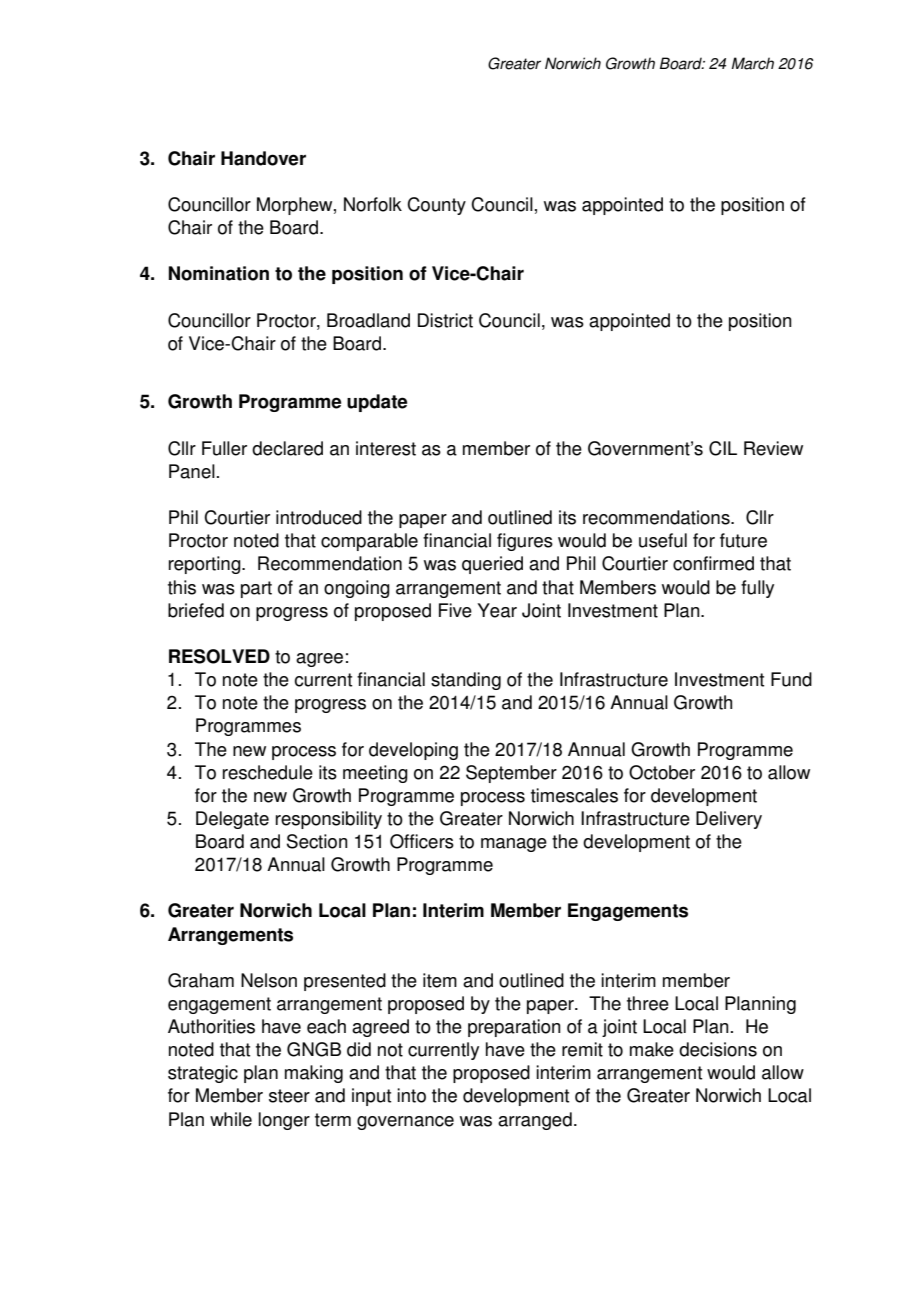 Image resolution: width=924 pixels, height=1308 pixels. What do you see at coordinates (436, 206) in the screenshot?
I see `County` at bounding box center [436, 206].
